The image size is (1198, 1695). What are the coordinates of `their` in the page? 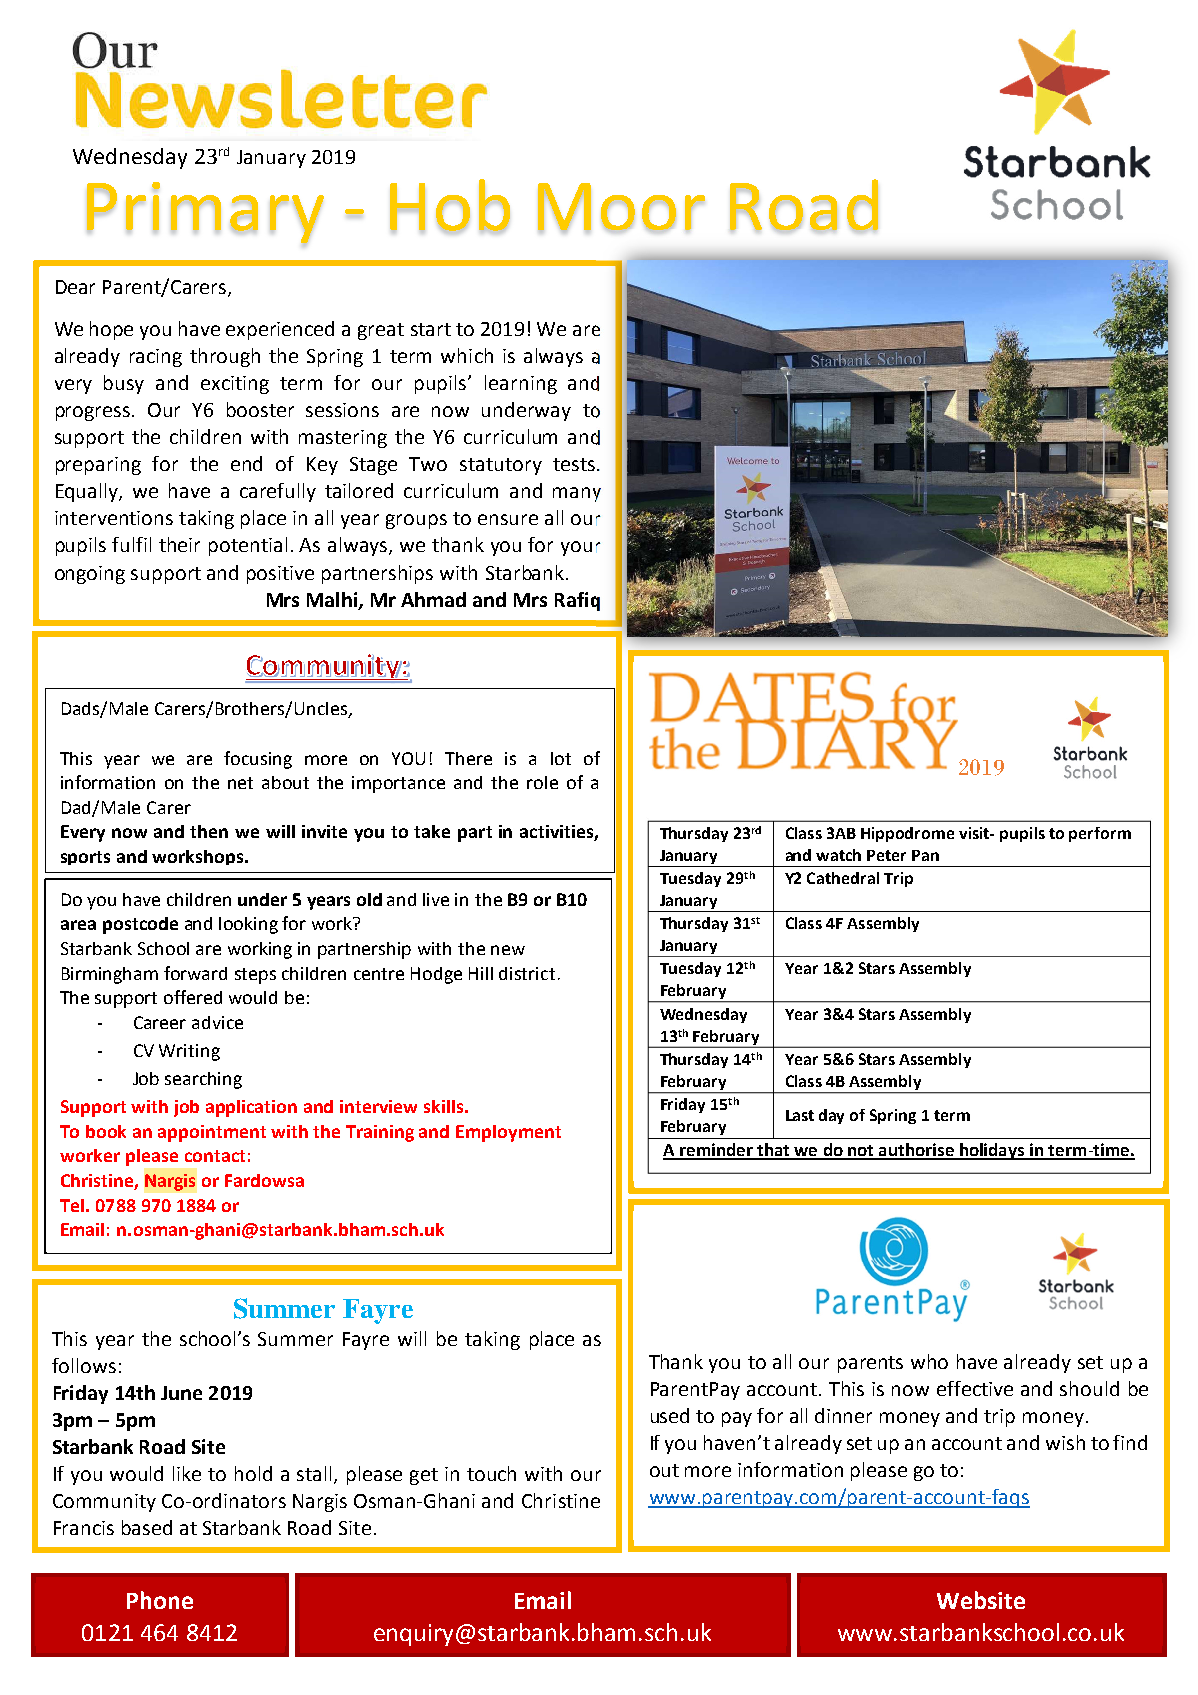 It's located at (179, 544).
